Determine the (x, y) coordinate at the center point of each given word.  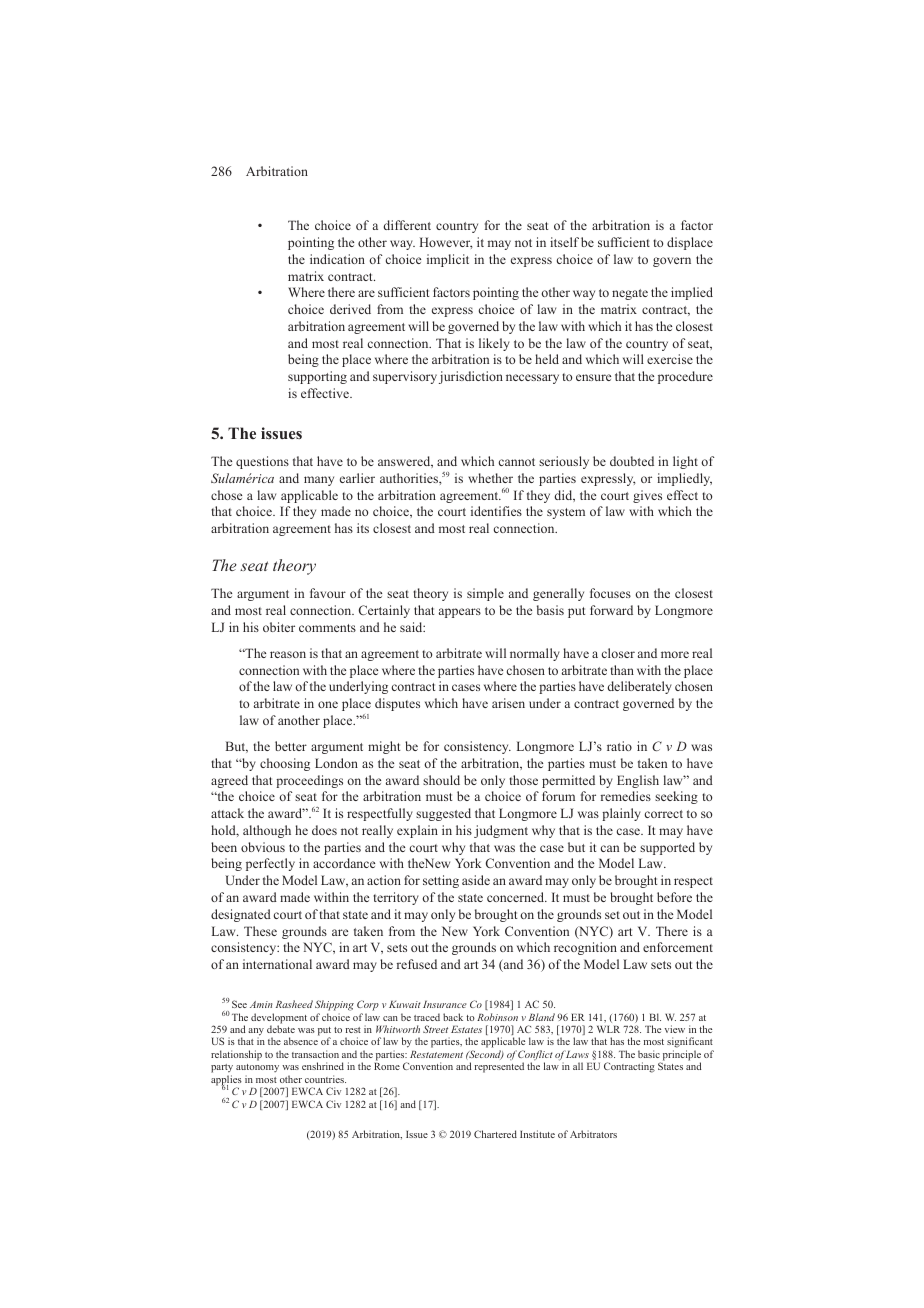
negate (630, 294)
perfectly (270, 864)
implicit (448, 260)
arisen (508, 703)
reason (288, 654)
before (674, 897)
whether (490, 478)
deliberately (639, 687)
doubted (632, 461)
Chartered (495, 1134)
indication (337, 259)
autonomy (257, 1070)
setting (441, 881)
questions (262, 462)
